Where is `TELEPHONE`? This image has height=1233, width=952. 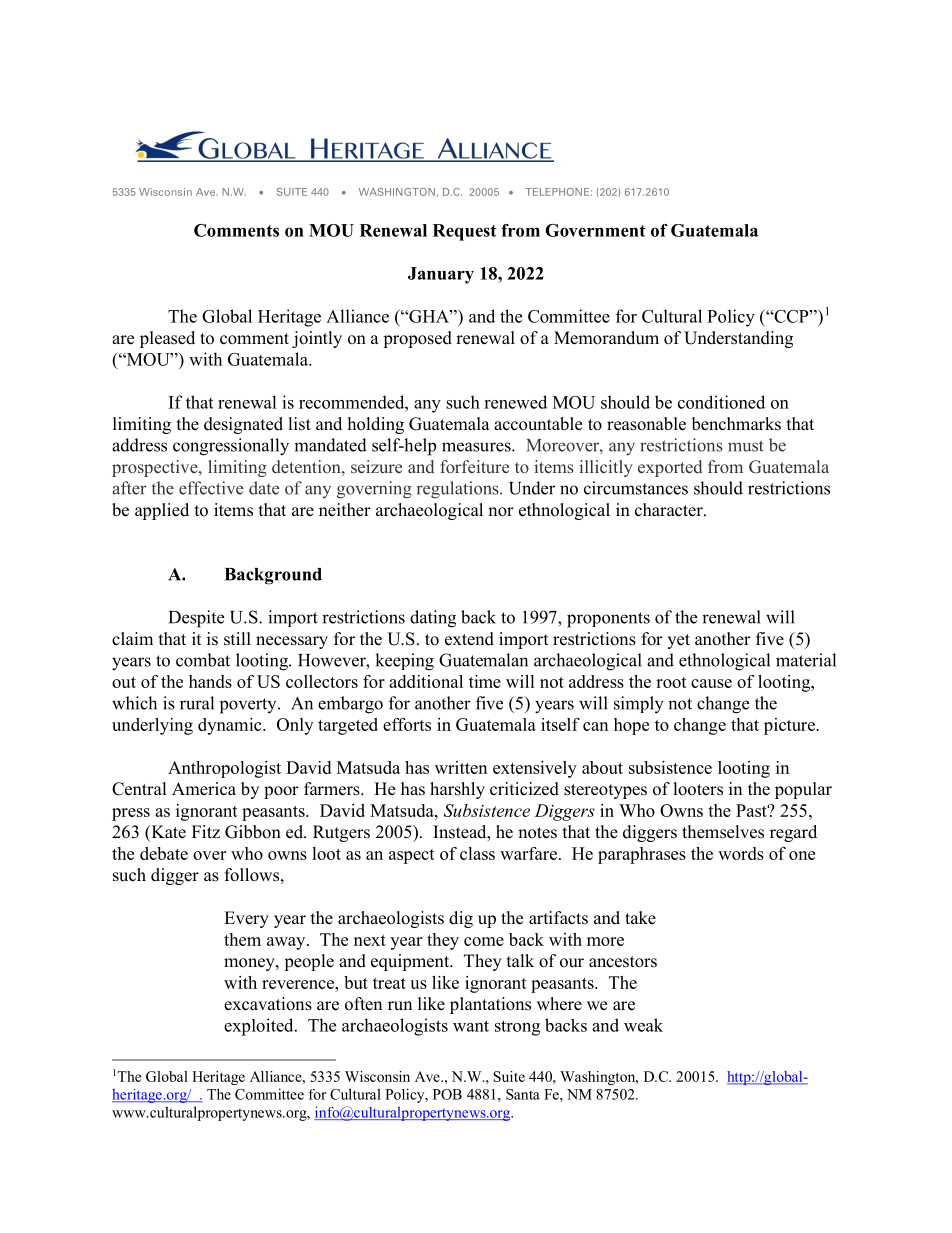 TELEPHONE is located at coordinates (557, 192).
